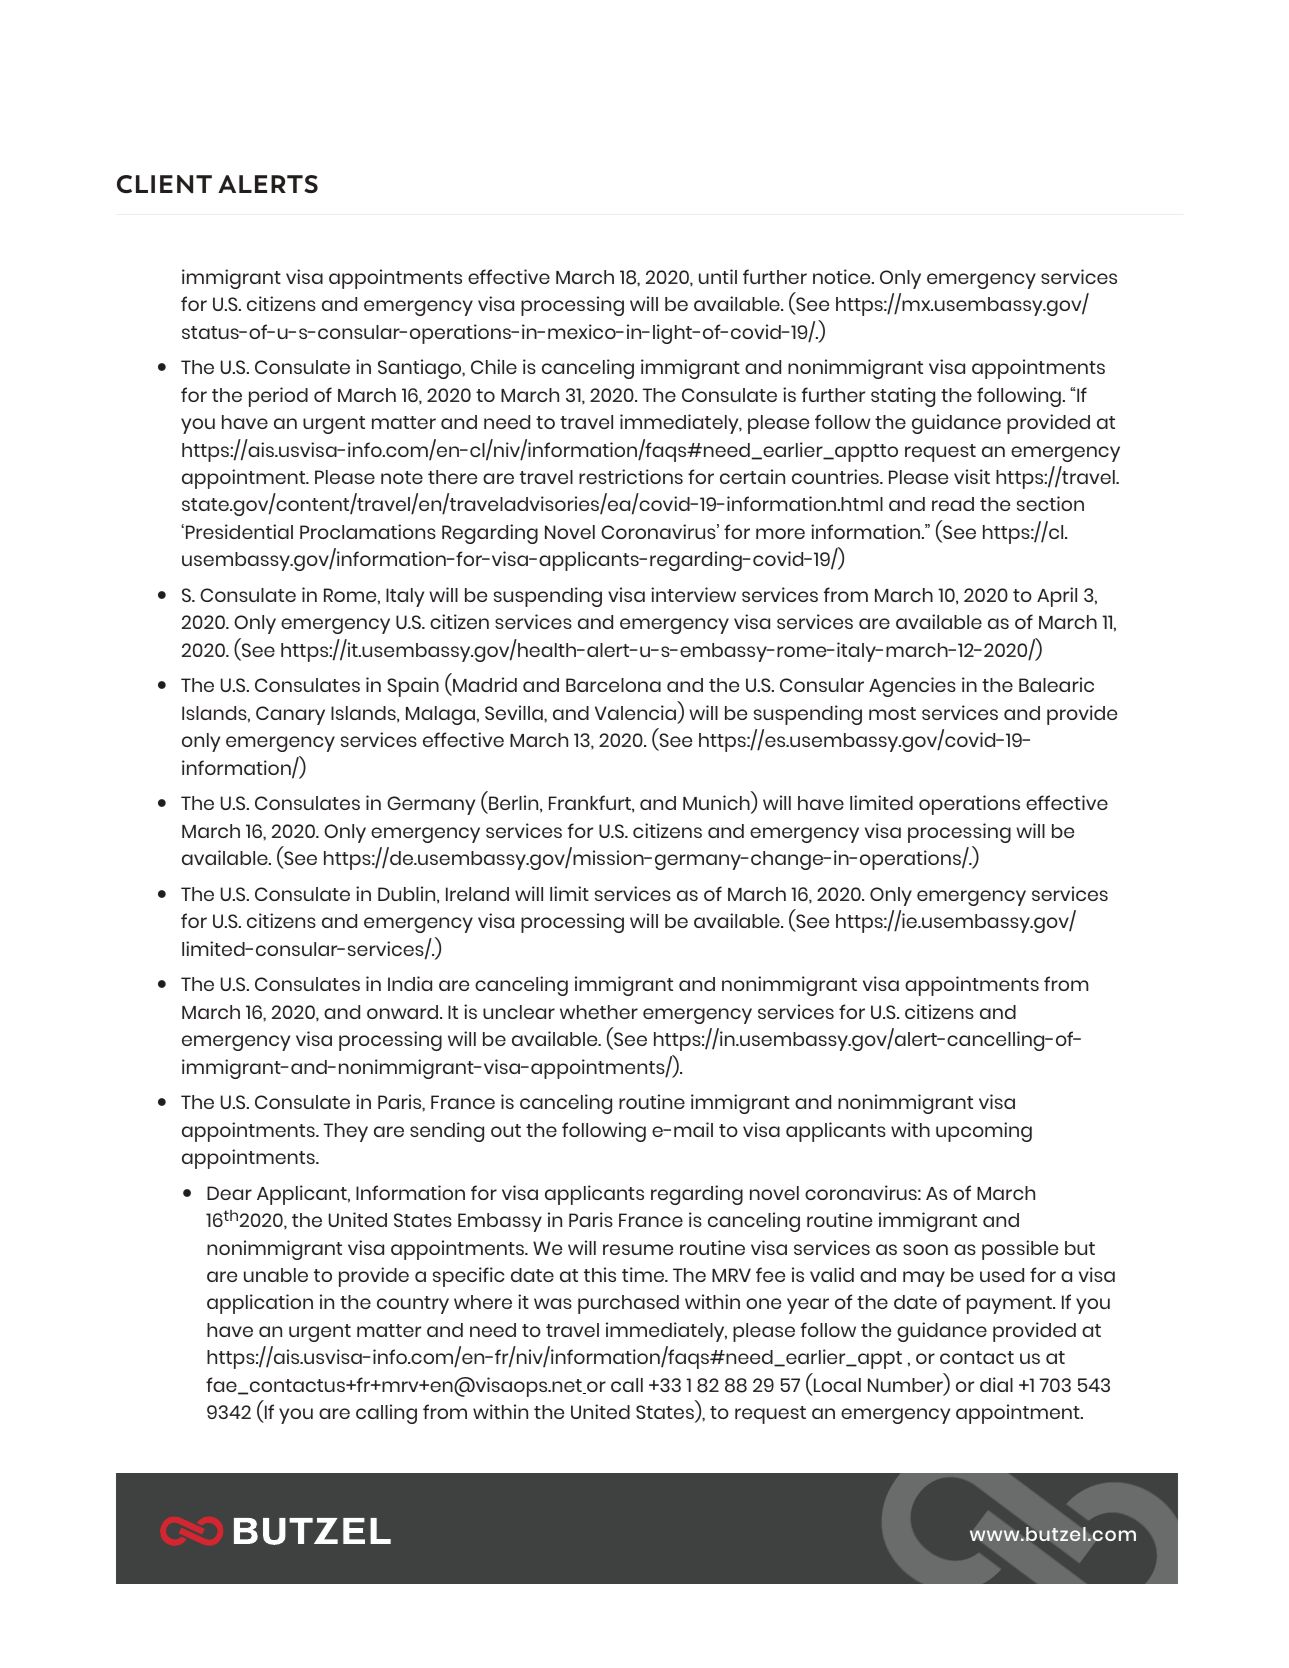 The height and width of the page is (1668, 1289). I want to click on read, so click(953, 504).
